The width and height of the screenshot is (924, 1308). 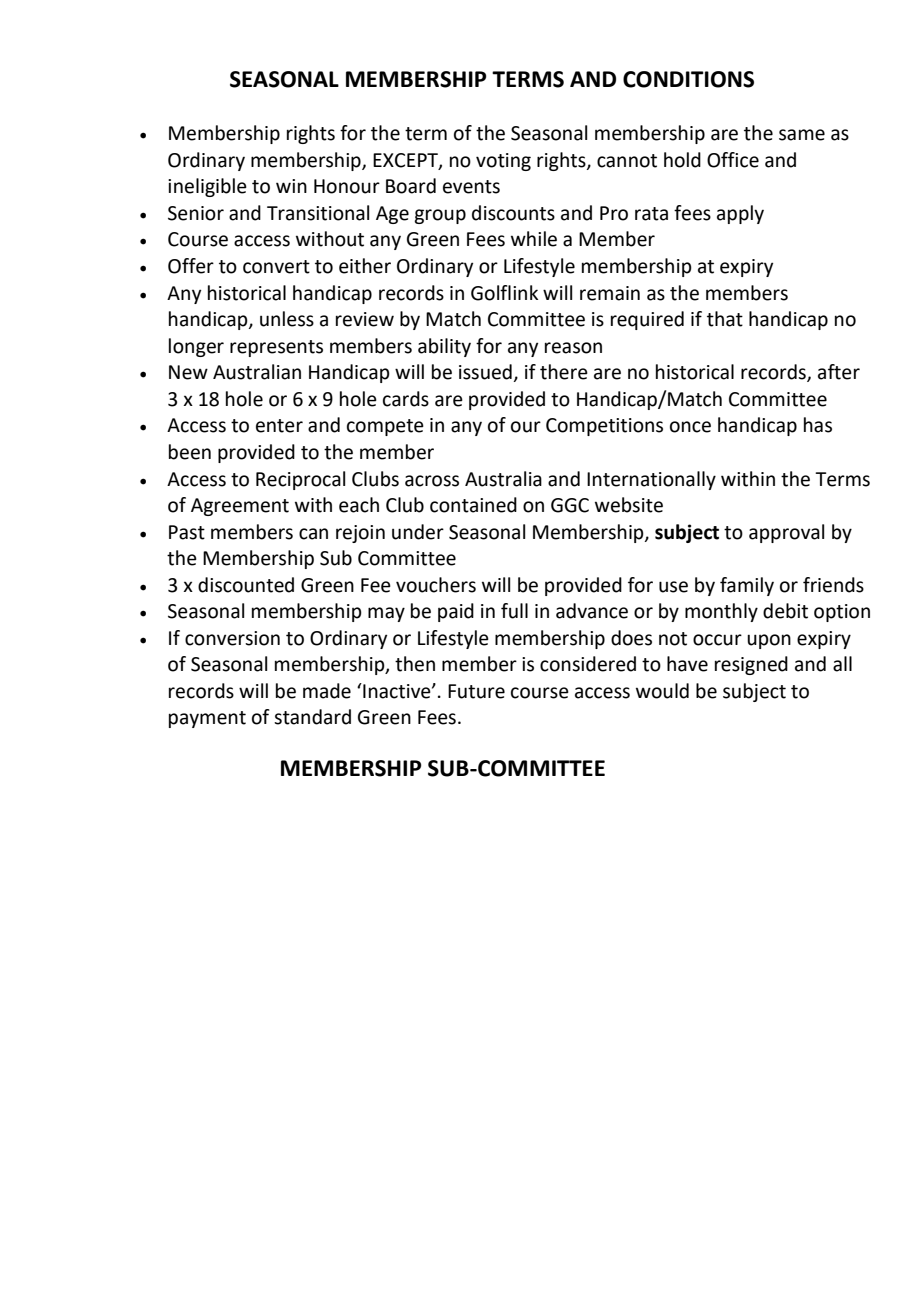 What do you see at coordinates (503, 162) in the screenshot?
I see `voting` at bounding box center [503, 162].
